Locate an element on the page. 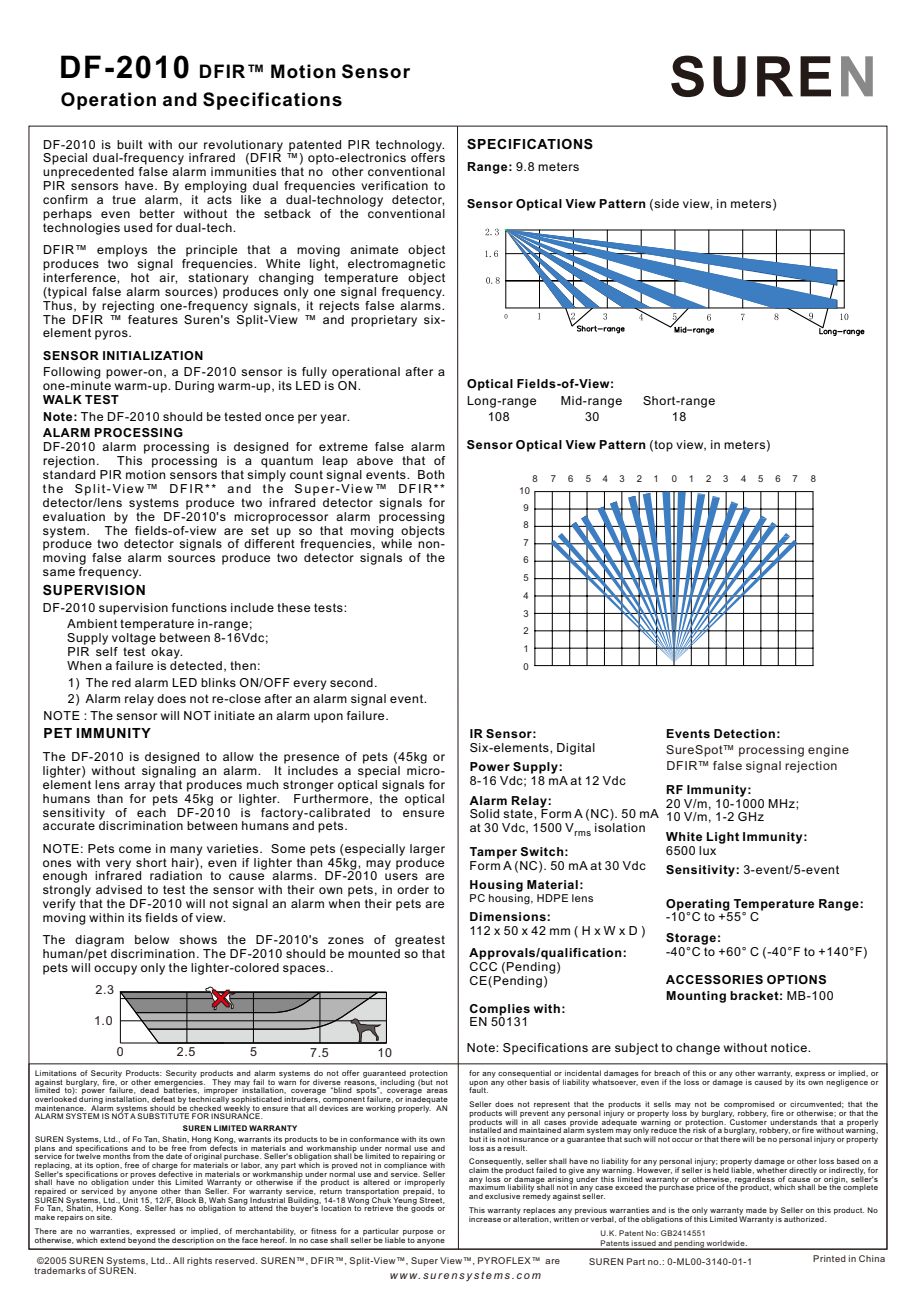 The height and width of the document is (1308, 924). electromagnetic is located at coordinates (396, 263).
